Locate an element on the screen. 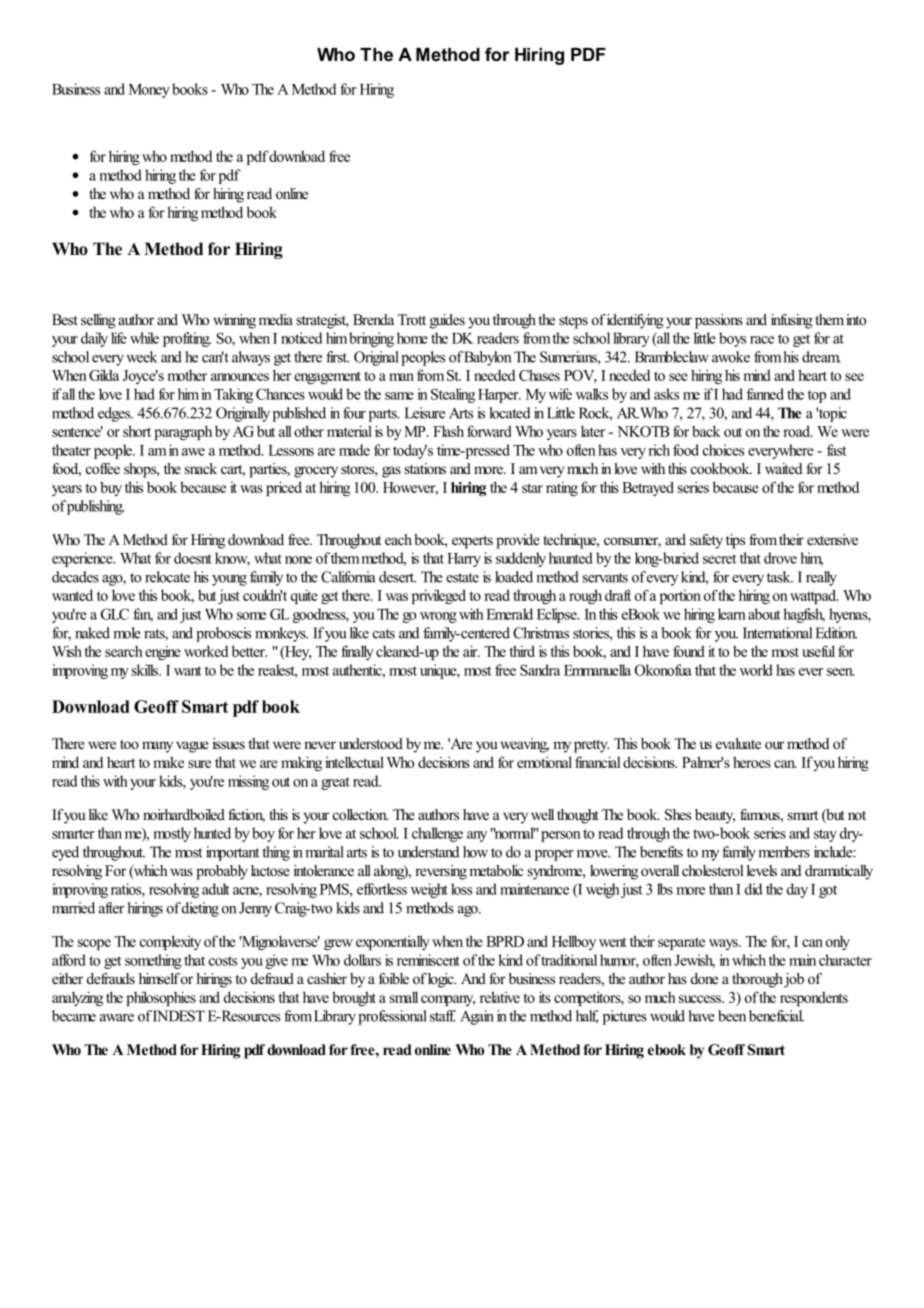 The width and height of the screenshot is (924, 1308). himself is located at coordinates (159, 978).
